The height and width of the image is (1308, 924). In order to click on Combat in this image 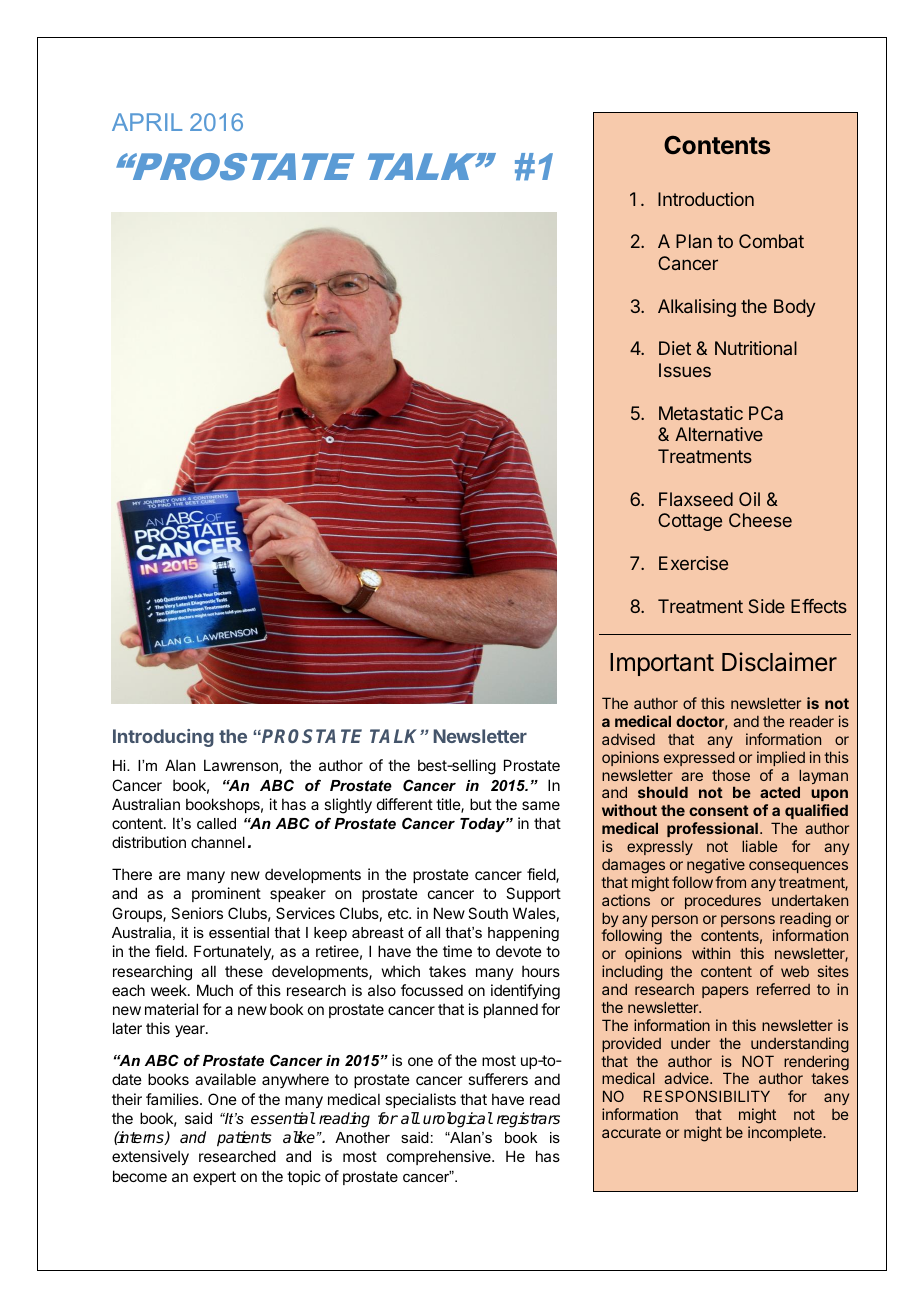, I will do `click(771, 241)`.
